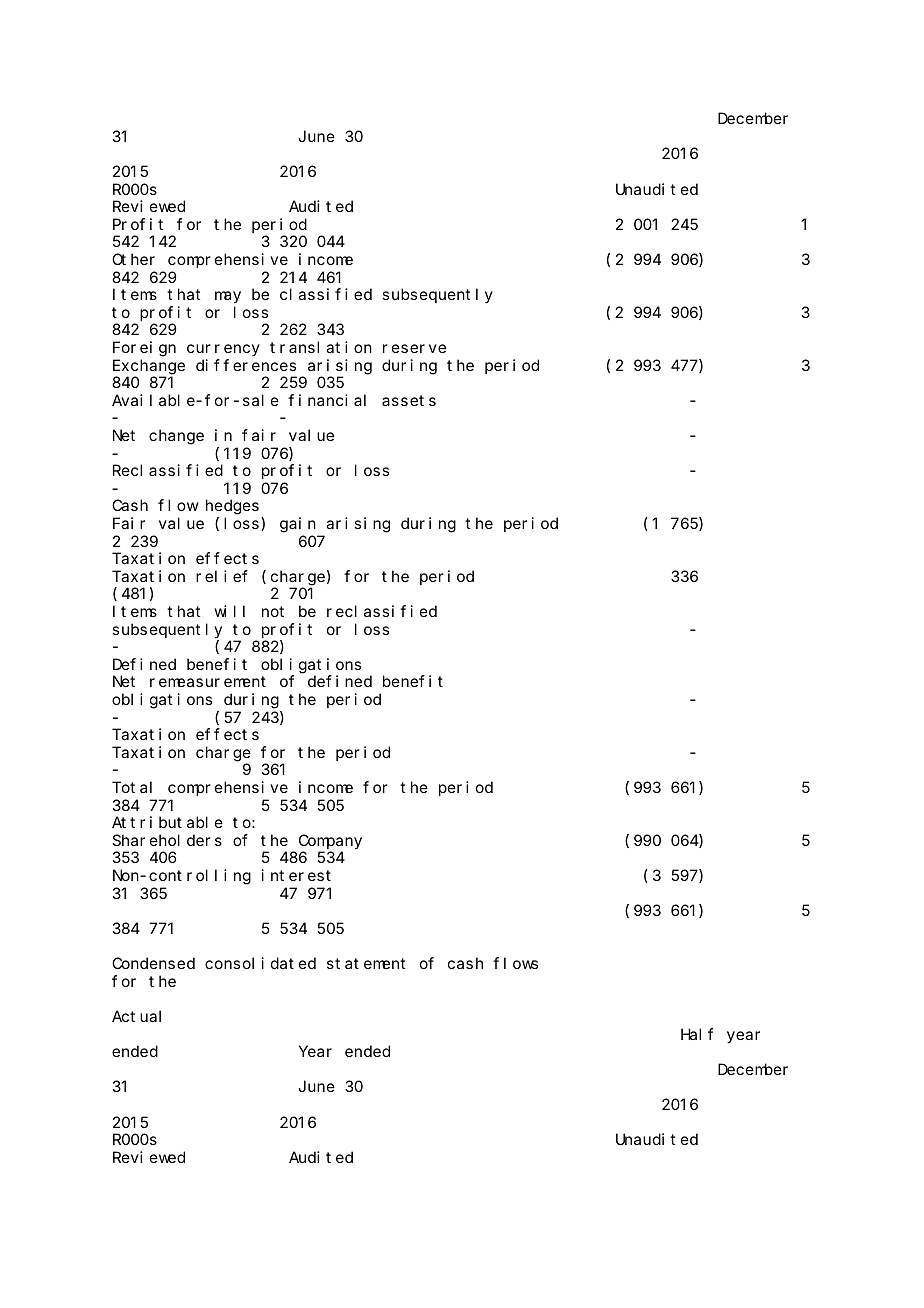 The width and height of the screenshot is (924, 1308). What do you see at coordinates (298, 525) in the screenshot?
I see `gain` at bounding box center [298, 525].
